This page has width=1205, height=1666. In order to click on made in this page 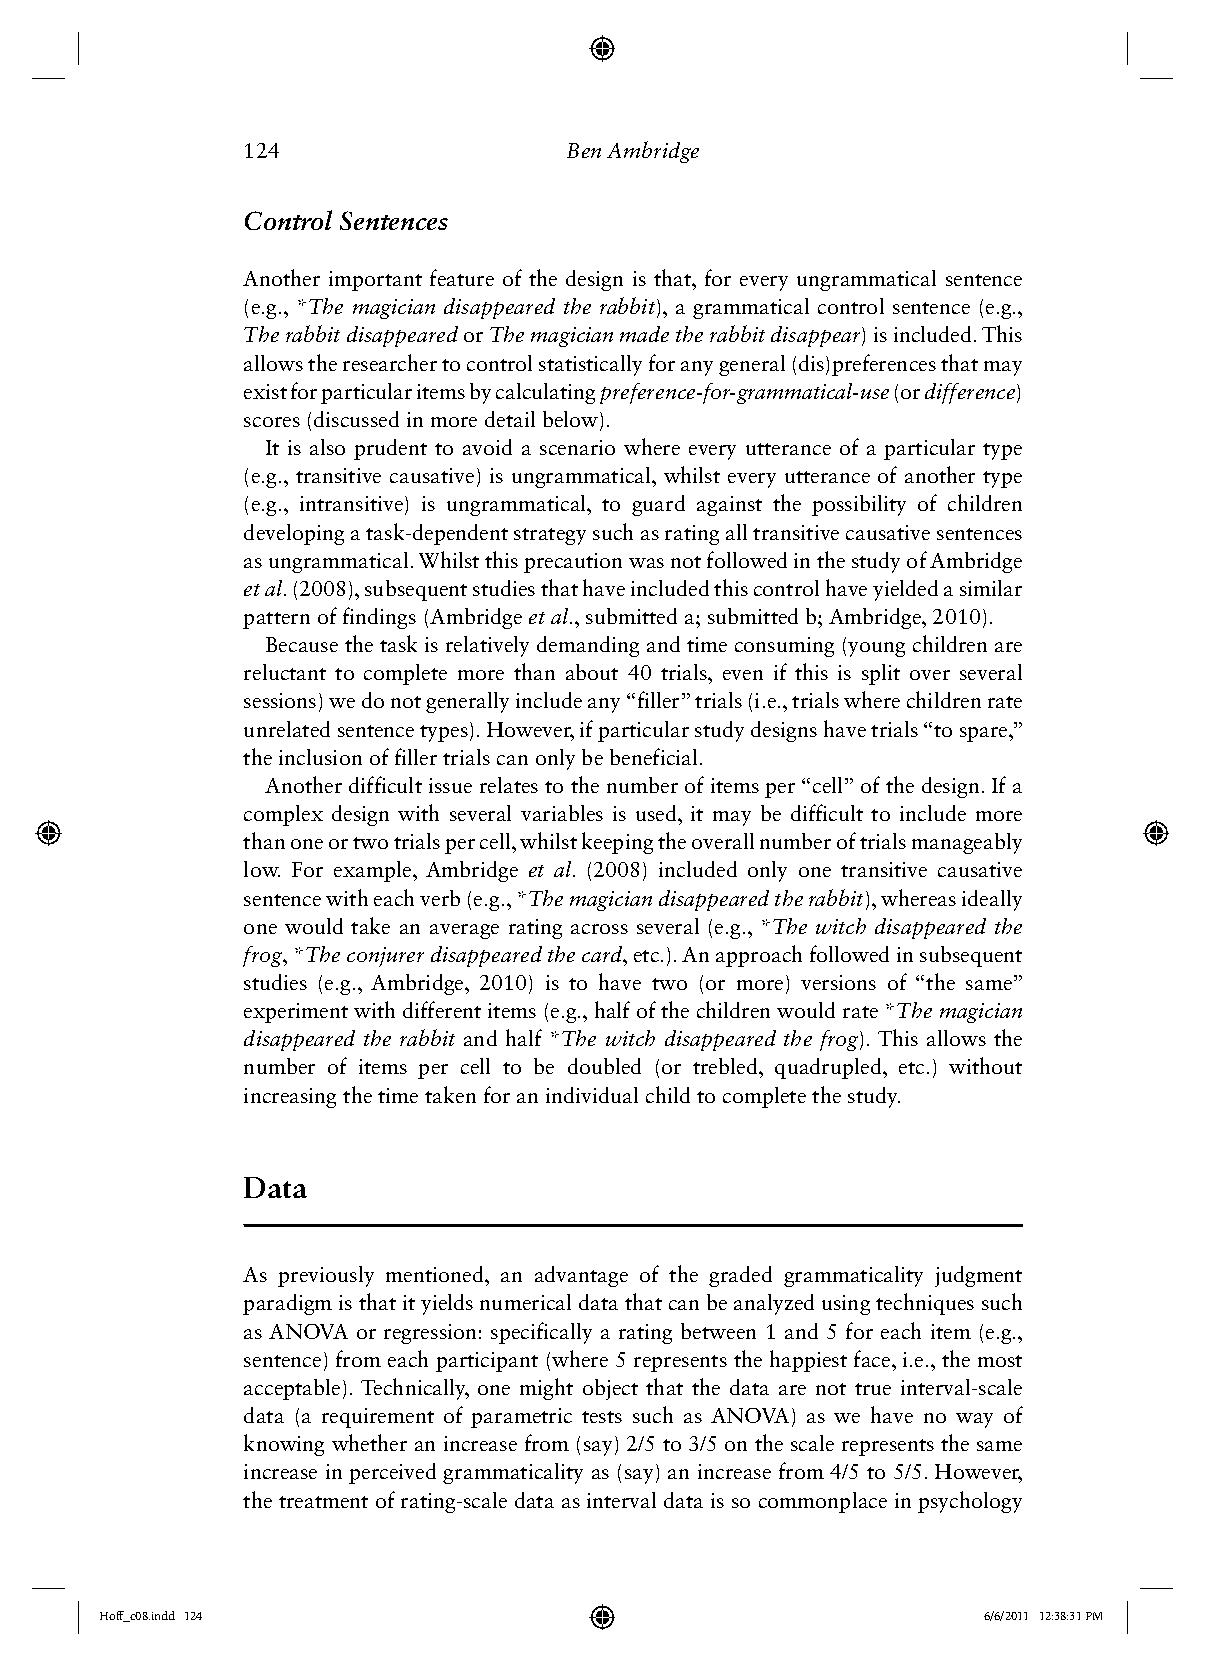, I will do `click(644, 334)`.
